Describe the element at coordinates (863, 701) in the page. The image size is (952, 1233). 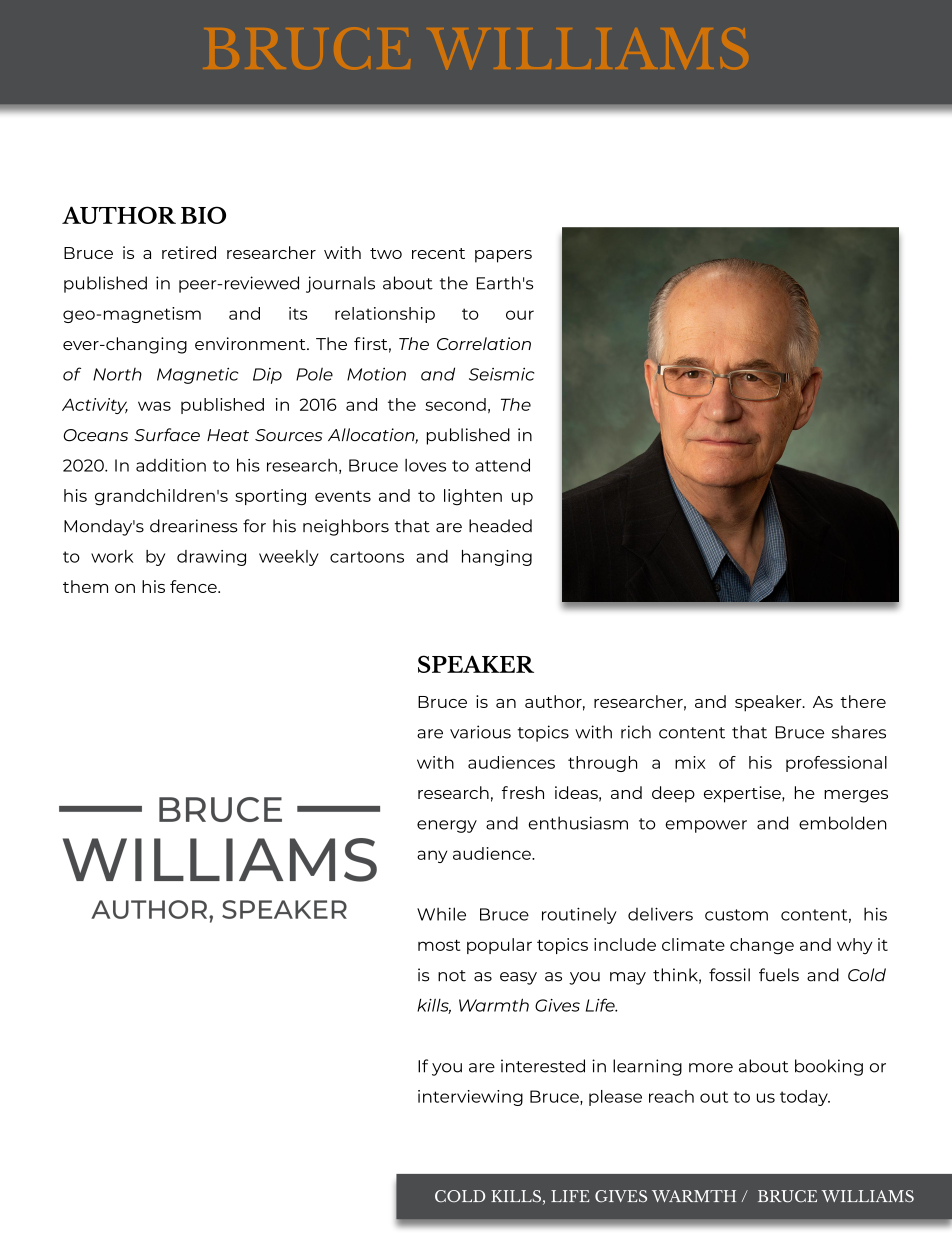
I see `there` at that location.
